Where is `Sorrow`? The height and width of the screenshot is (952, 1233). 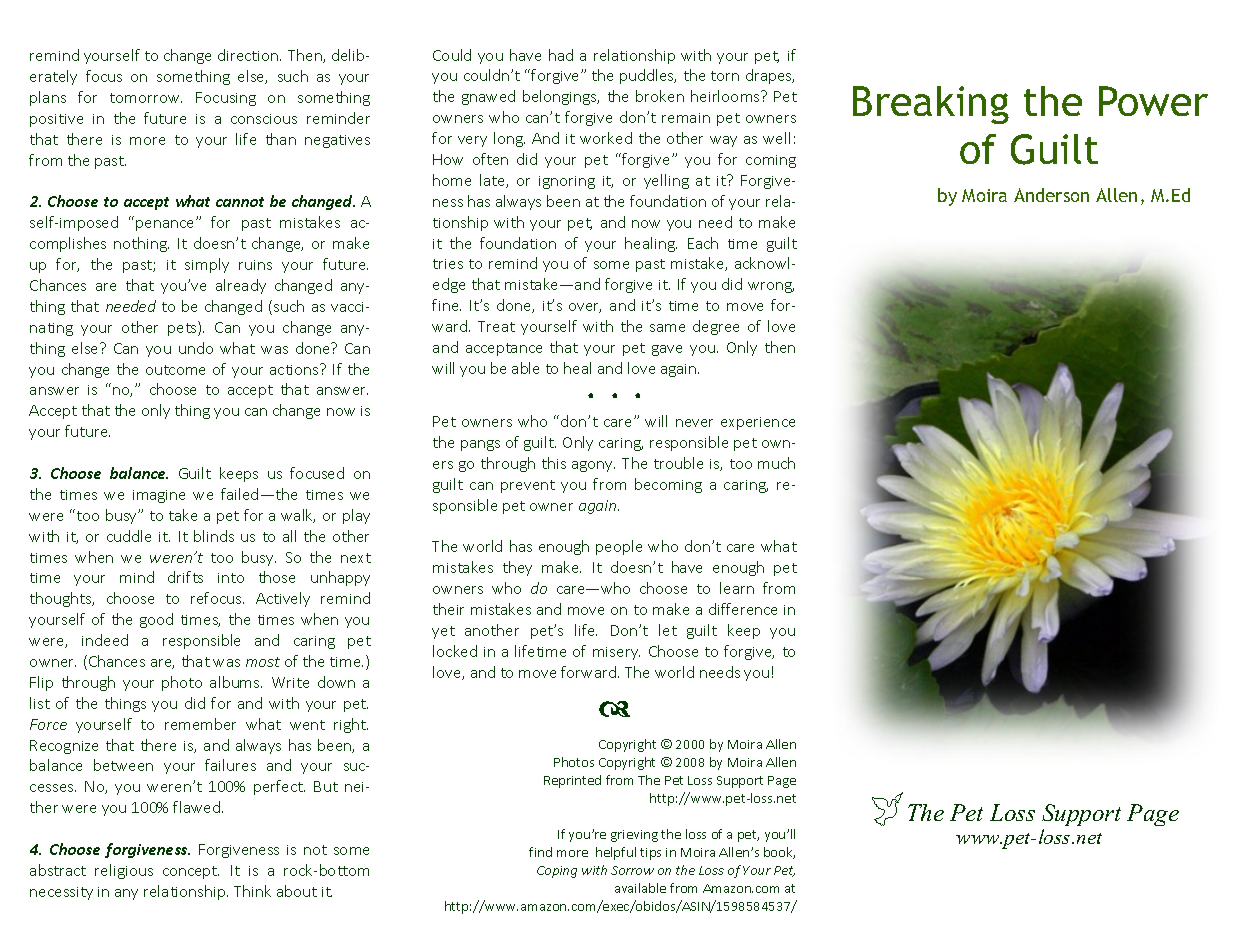
Sorrow is located at coordinates (632, 870).
